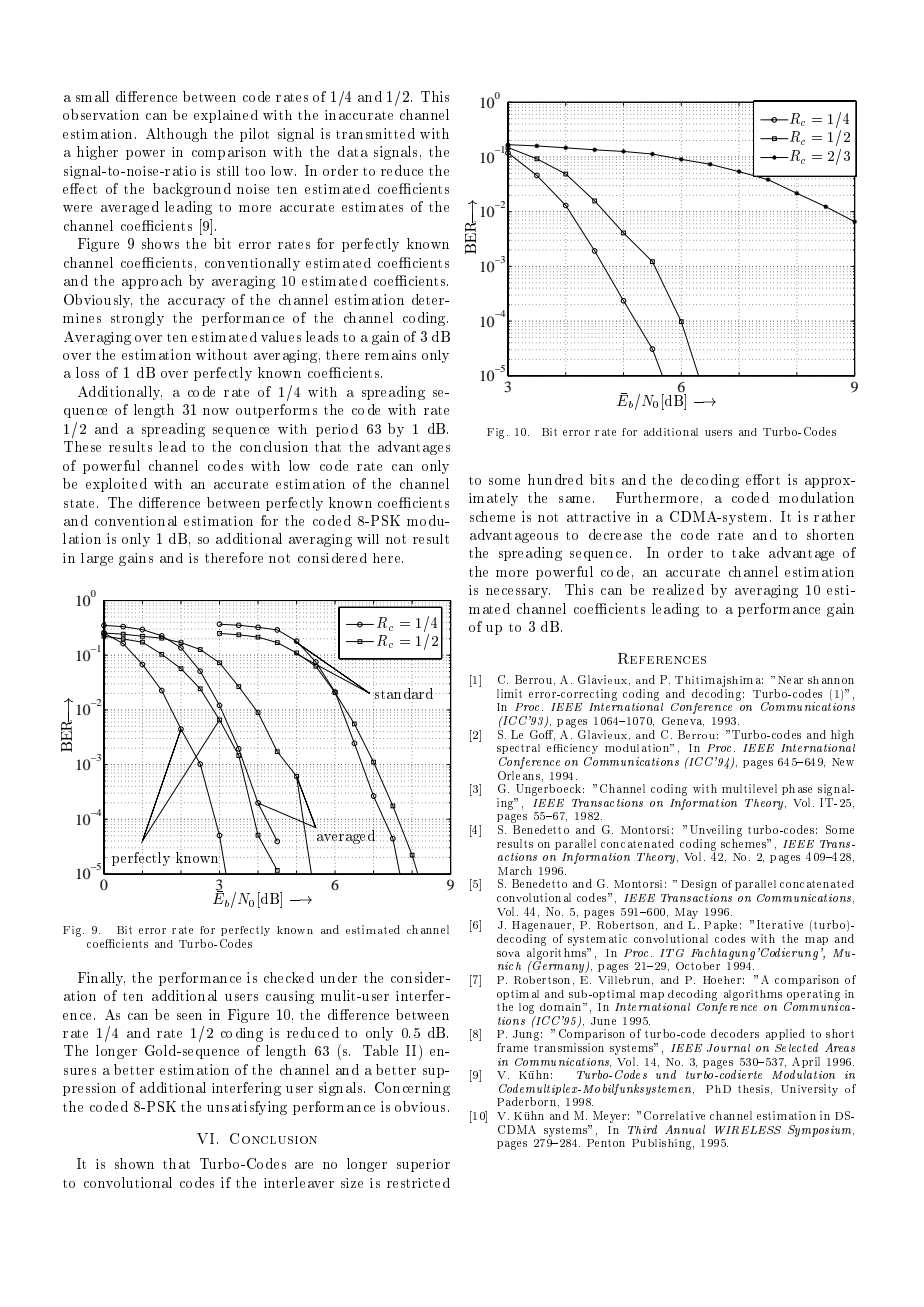 The height and width of the page is (1307, 924). I want to click on large, so click(97, 559).
